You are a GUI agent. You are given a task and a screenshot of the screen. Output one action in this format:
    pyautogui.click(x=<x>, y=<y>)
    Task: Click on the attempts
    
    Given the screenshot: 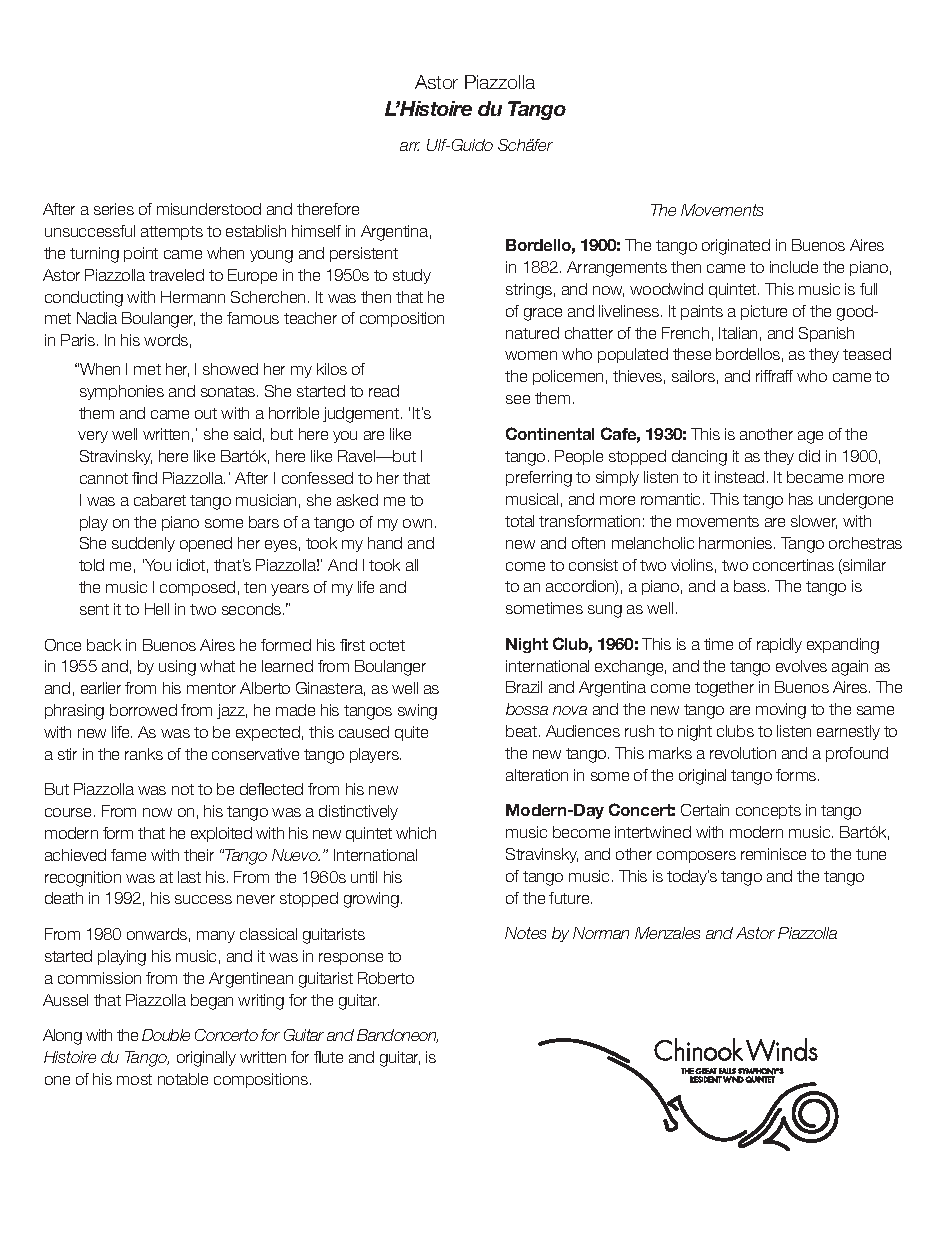 What is the action you would take?
    pyautogui.click(x=172, y=233)
